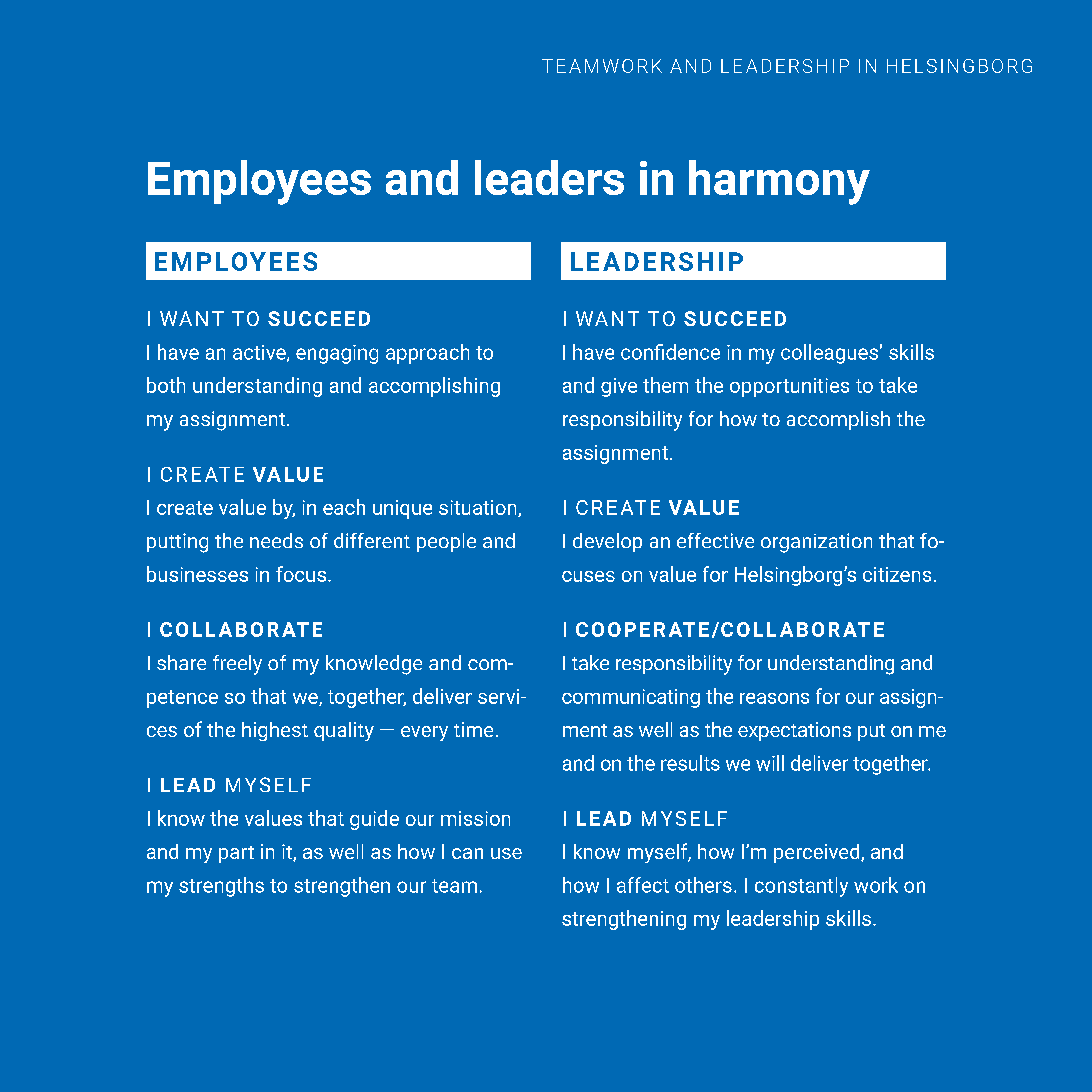  Describe the element at coordinates (619, 387) in the document. I see `give` at that location.
